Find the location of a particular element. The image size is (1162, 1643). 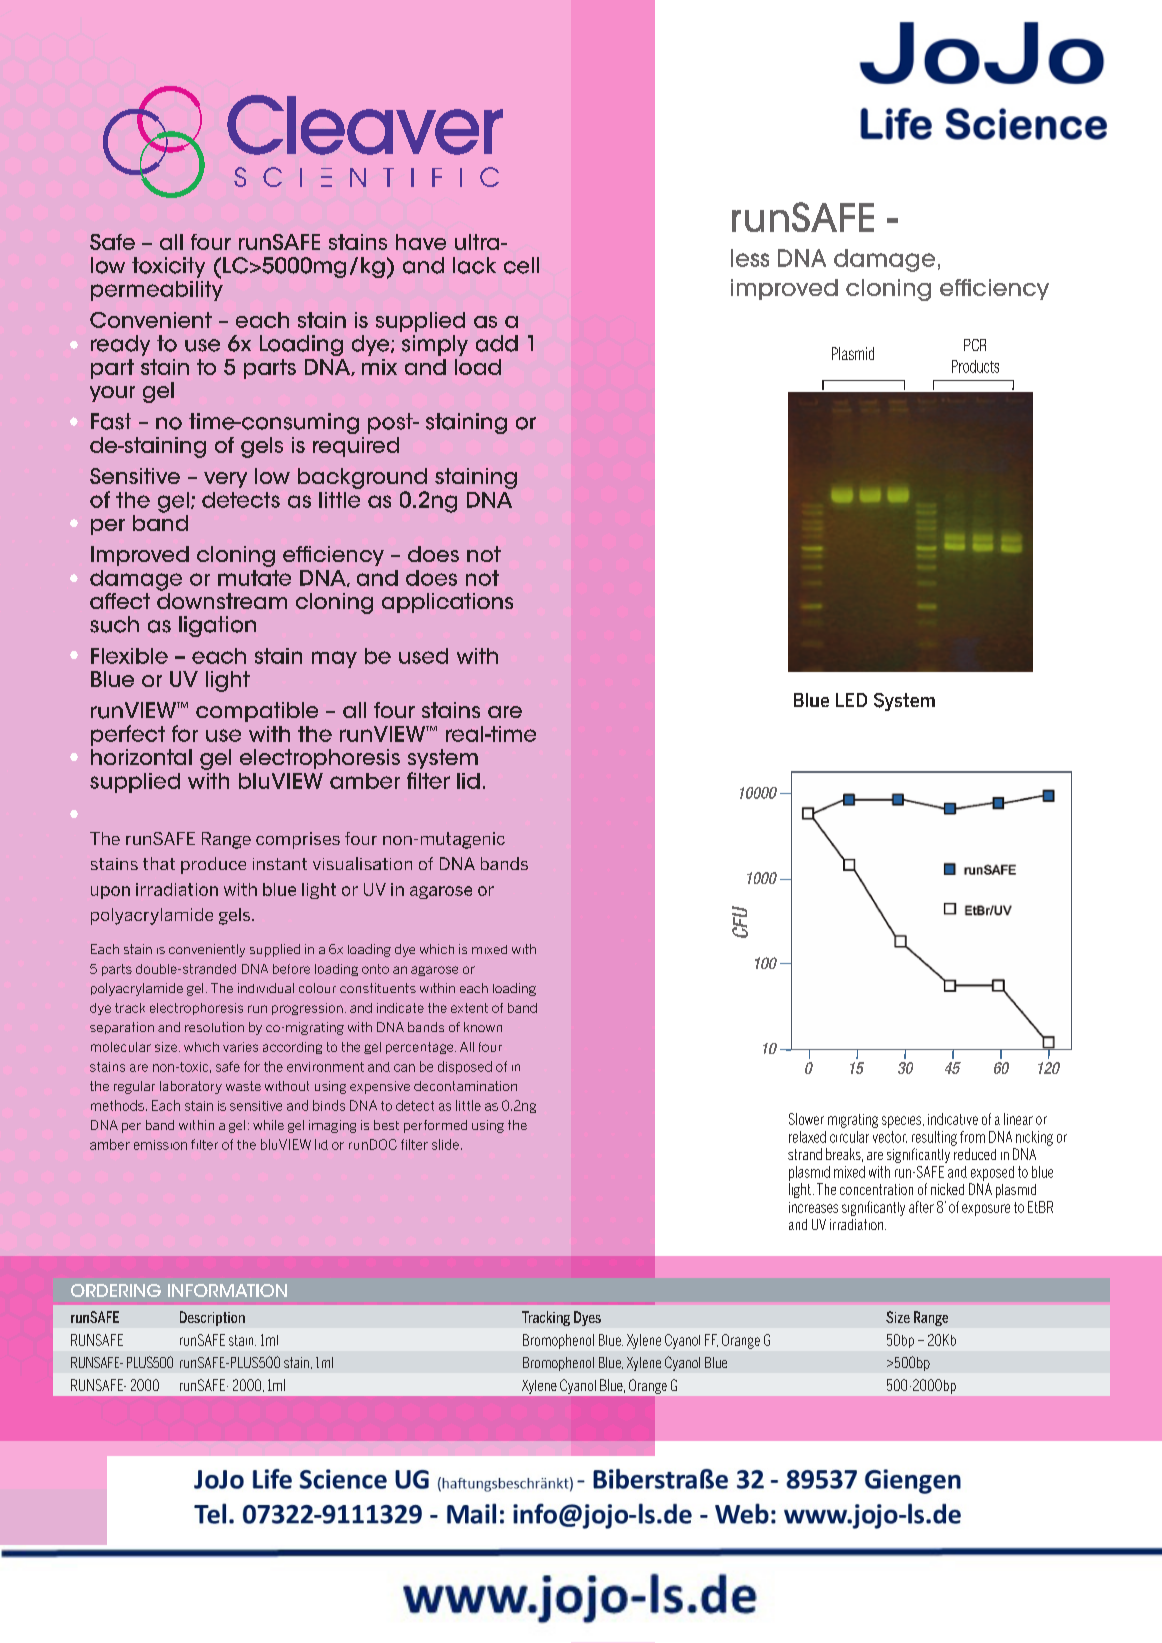

cell is located at coordinates (521, 265).
